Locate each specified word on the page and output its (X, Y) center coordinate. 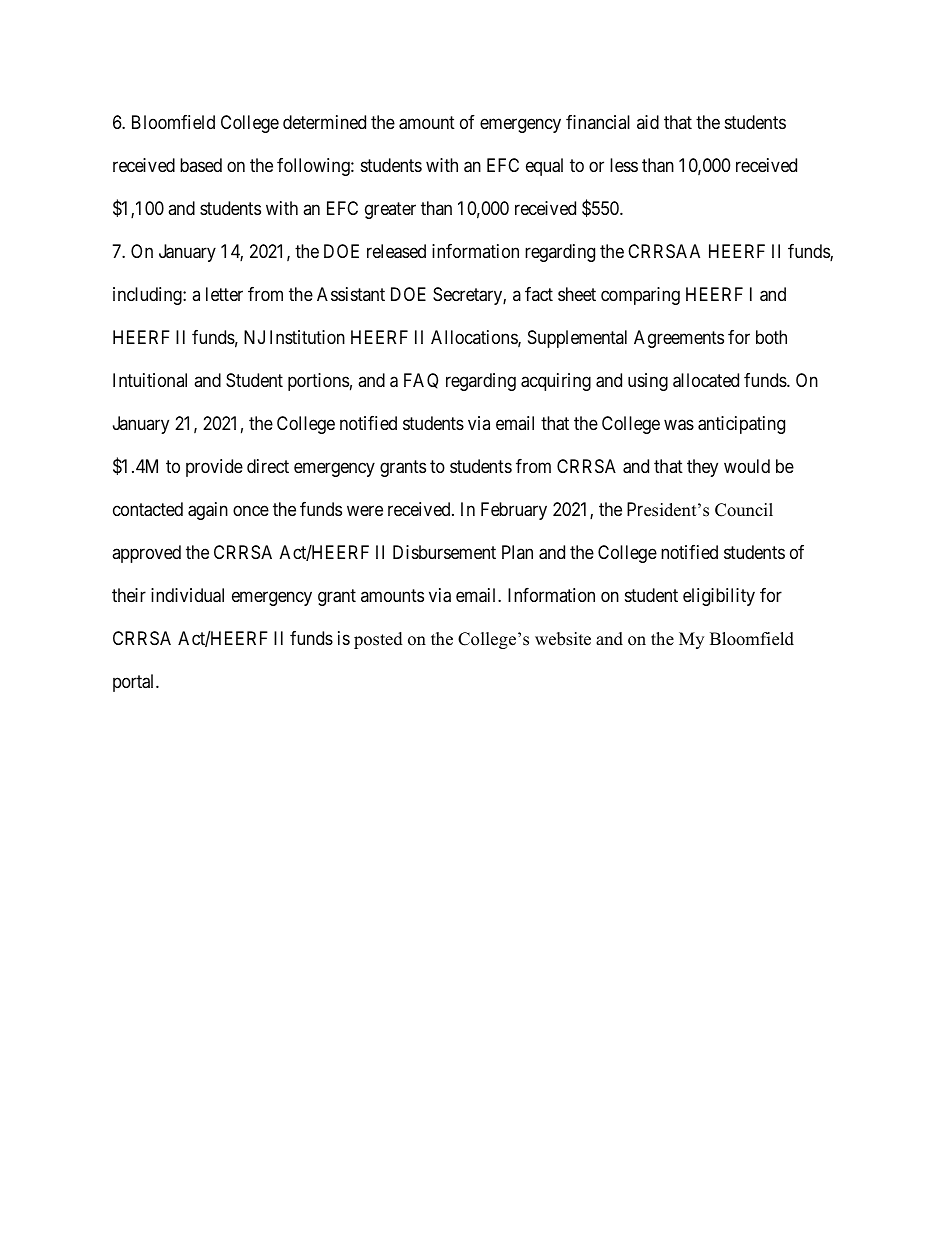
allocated (706, 380)
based (201, 165)
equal (544, 167)
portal (135, 683)
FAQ (421, 381)
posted (378, 640)
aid (648, 122)
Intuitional (150, 380)
